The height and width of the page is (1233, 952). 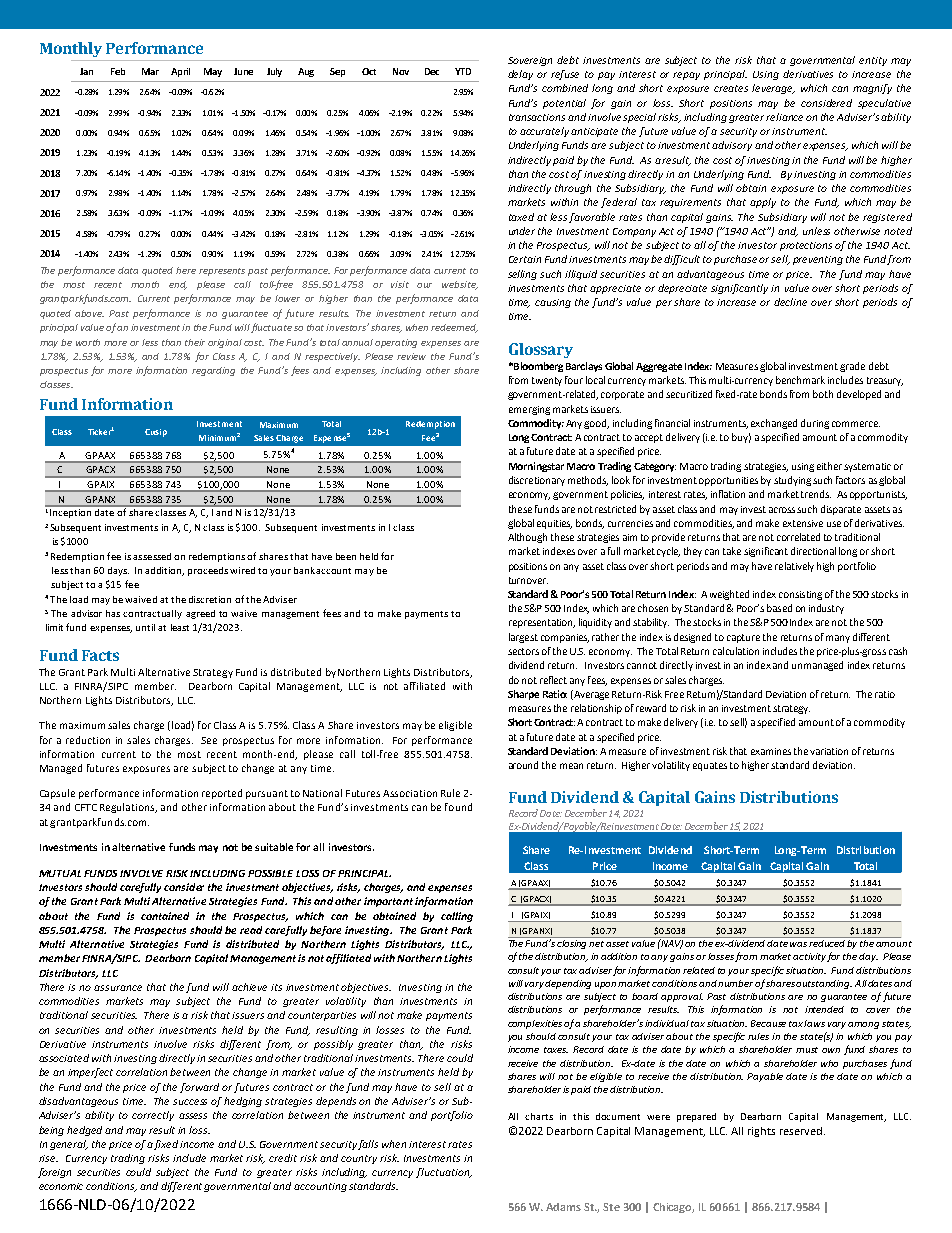 What do you see at coordinates (180, 72) in the page?
I see `April` at bounding box center [180, 72].
